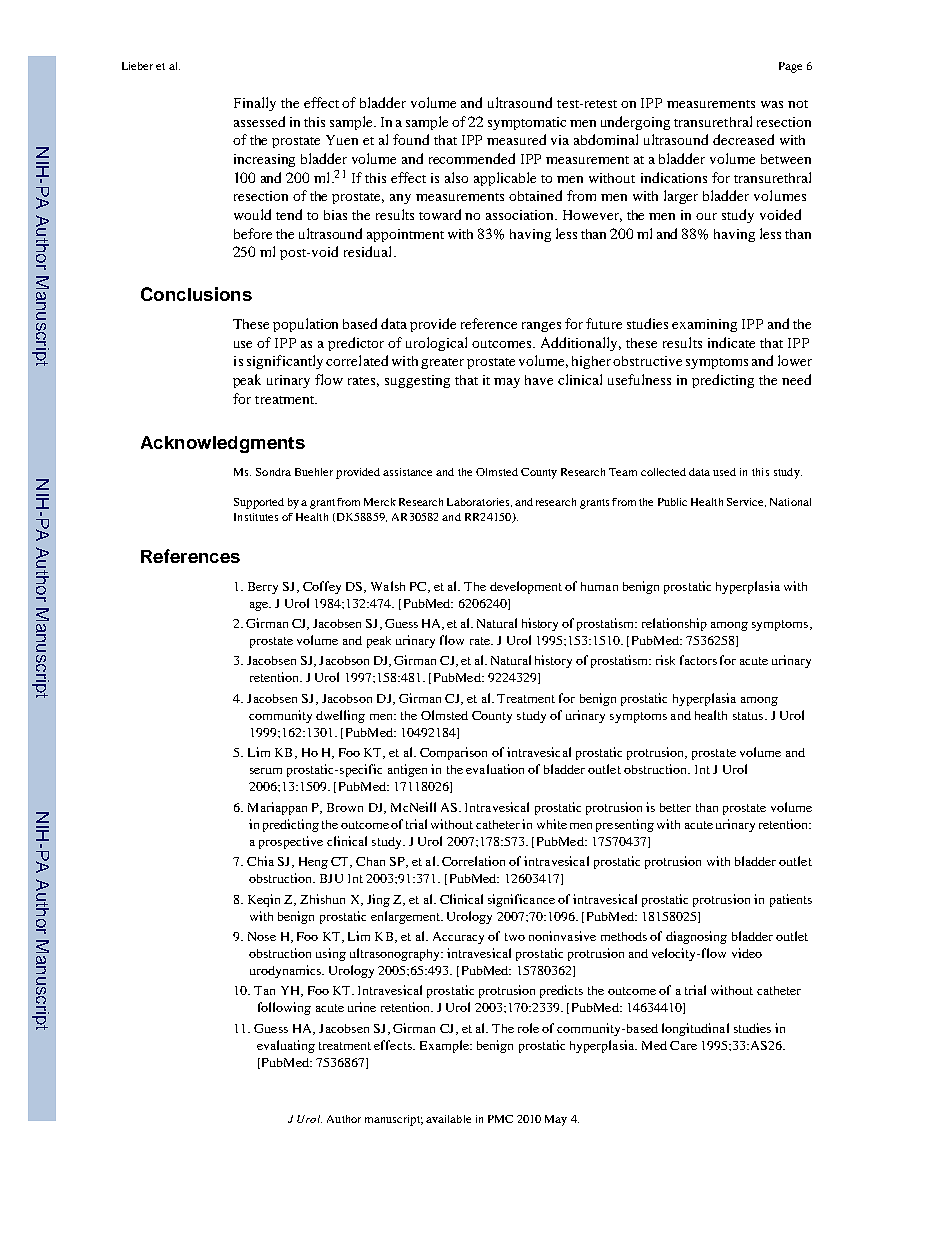  Describe the element at coordinates (266, 771) in the page. I see `serum` at that location.
